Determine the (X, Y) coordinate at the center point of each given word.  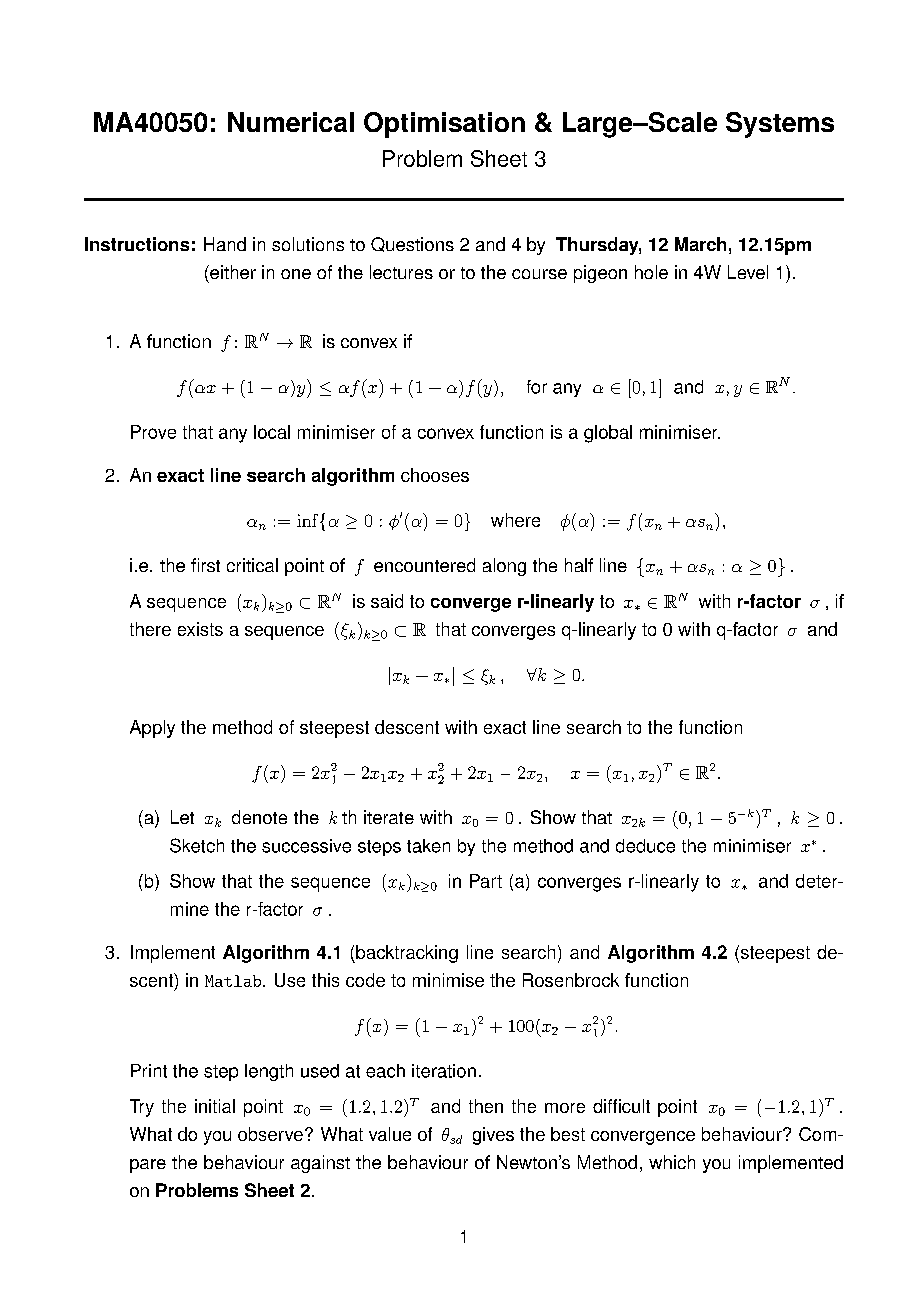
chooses (435, 475)
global (608, 434)
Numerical (291, 122)
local (272, 432)
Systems (780, 125)
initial (215, 1106)
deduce (645, 846)
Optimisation (444, 125)
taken (428, 846)
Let (182, 817)
